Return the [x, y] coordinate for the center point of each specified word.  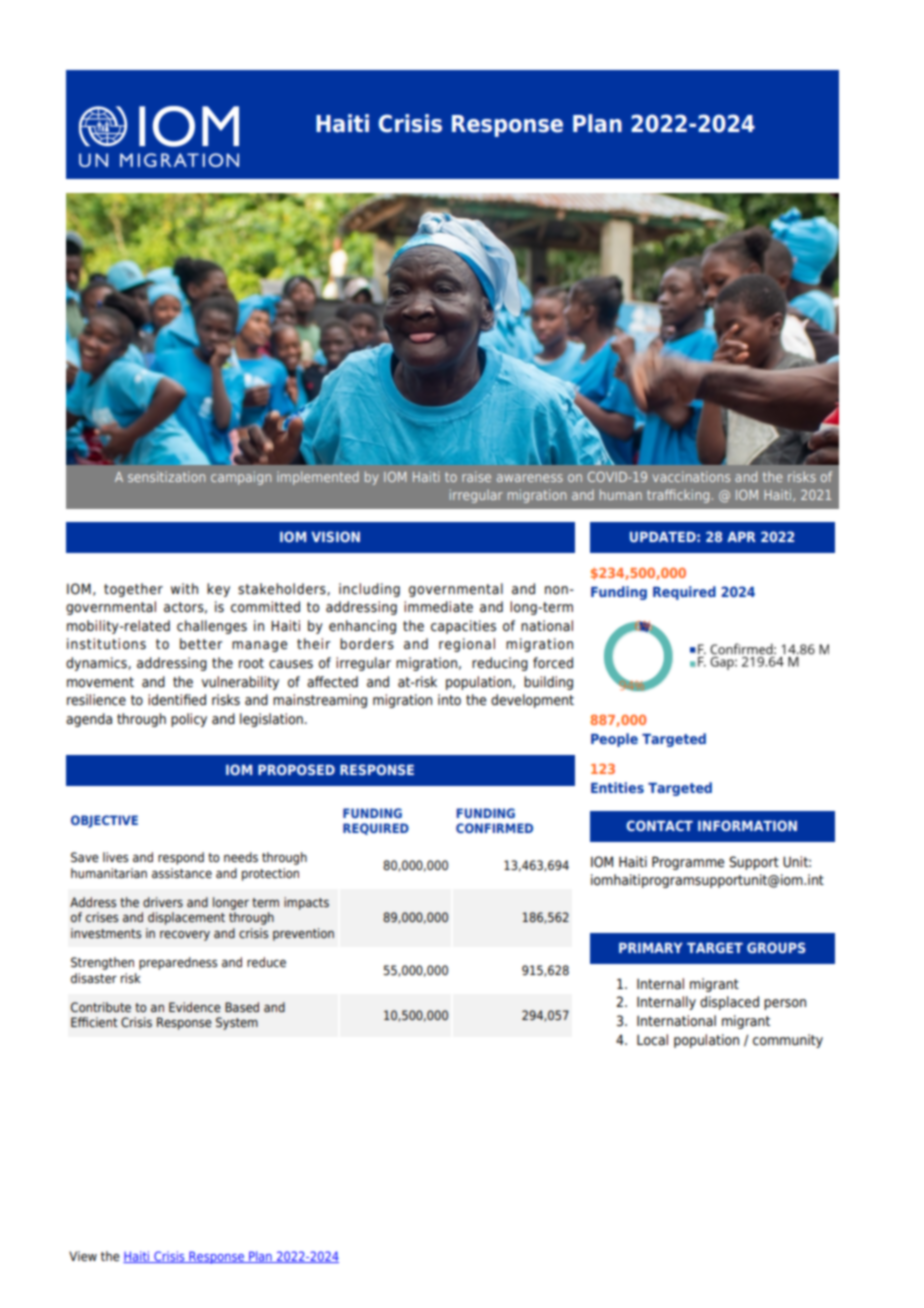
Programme [688, 863]
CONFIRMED [494, 828]
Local [652, 1039]
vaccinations [691, 476]
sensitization [166, 476]
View [83, 1256]
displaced [729, 1003]
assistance [182, 873]
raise [476, 476]
